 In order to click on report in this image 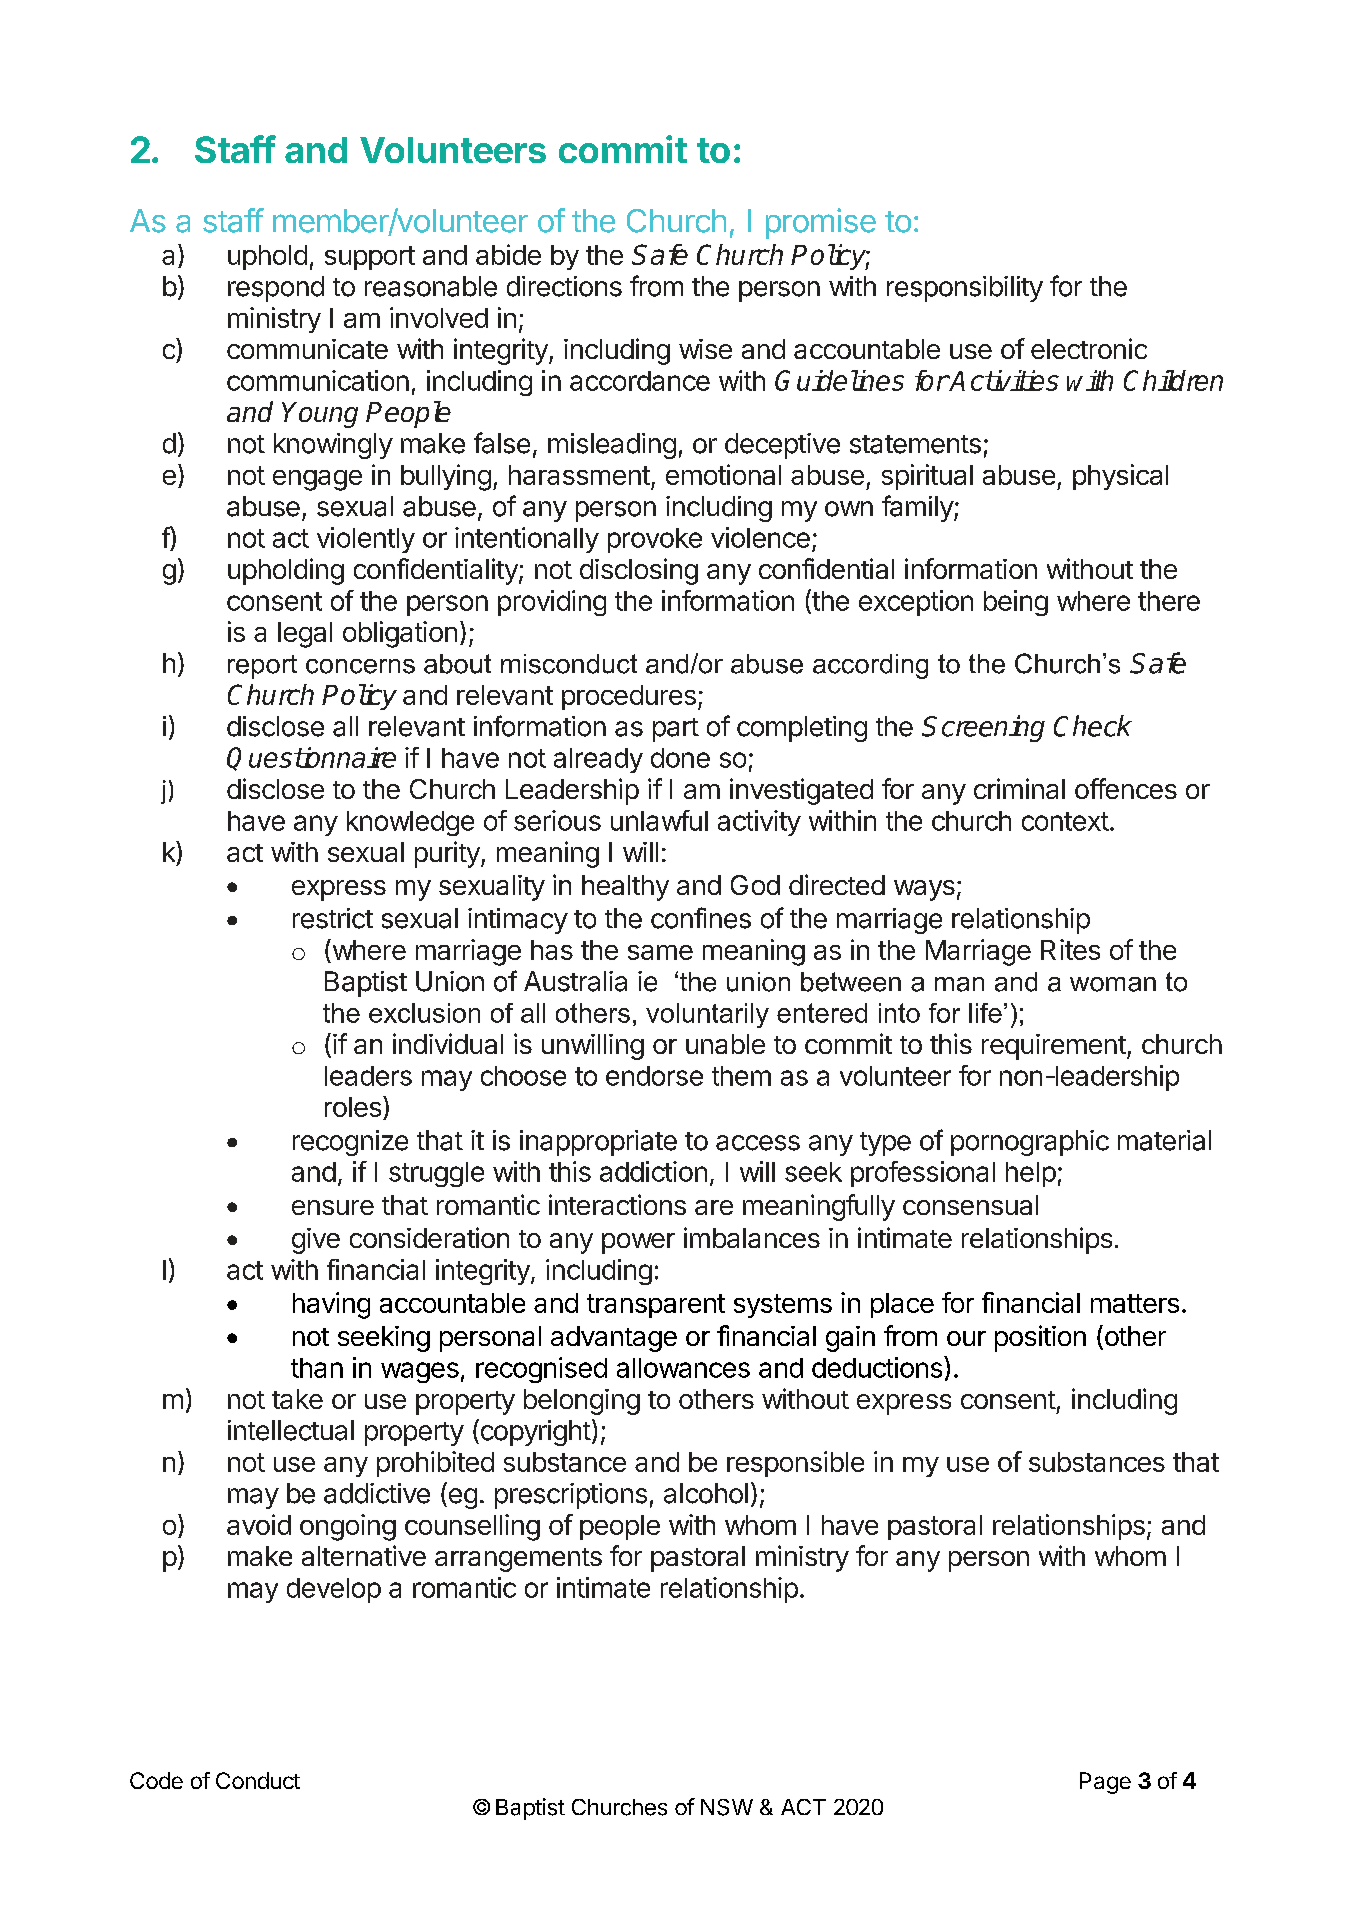, I will do `click(262, 667)`.
